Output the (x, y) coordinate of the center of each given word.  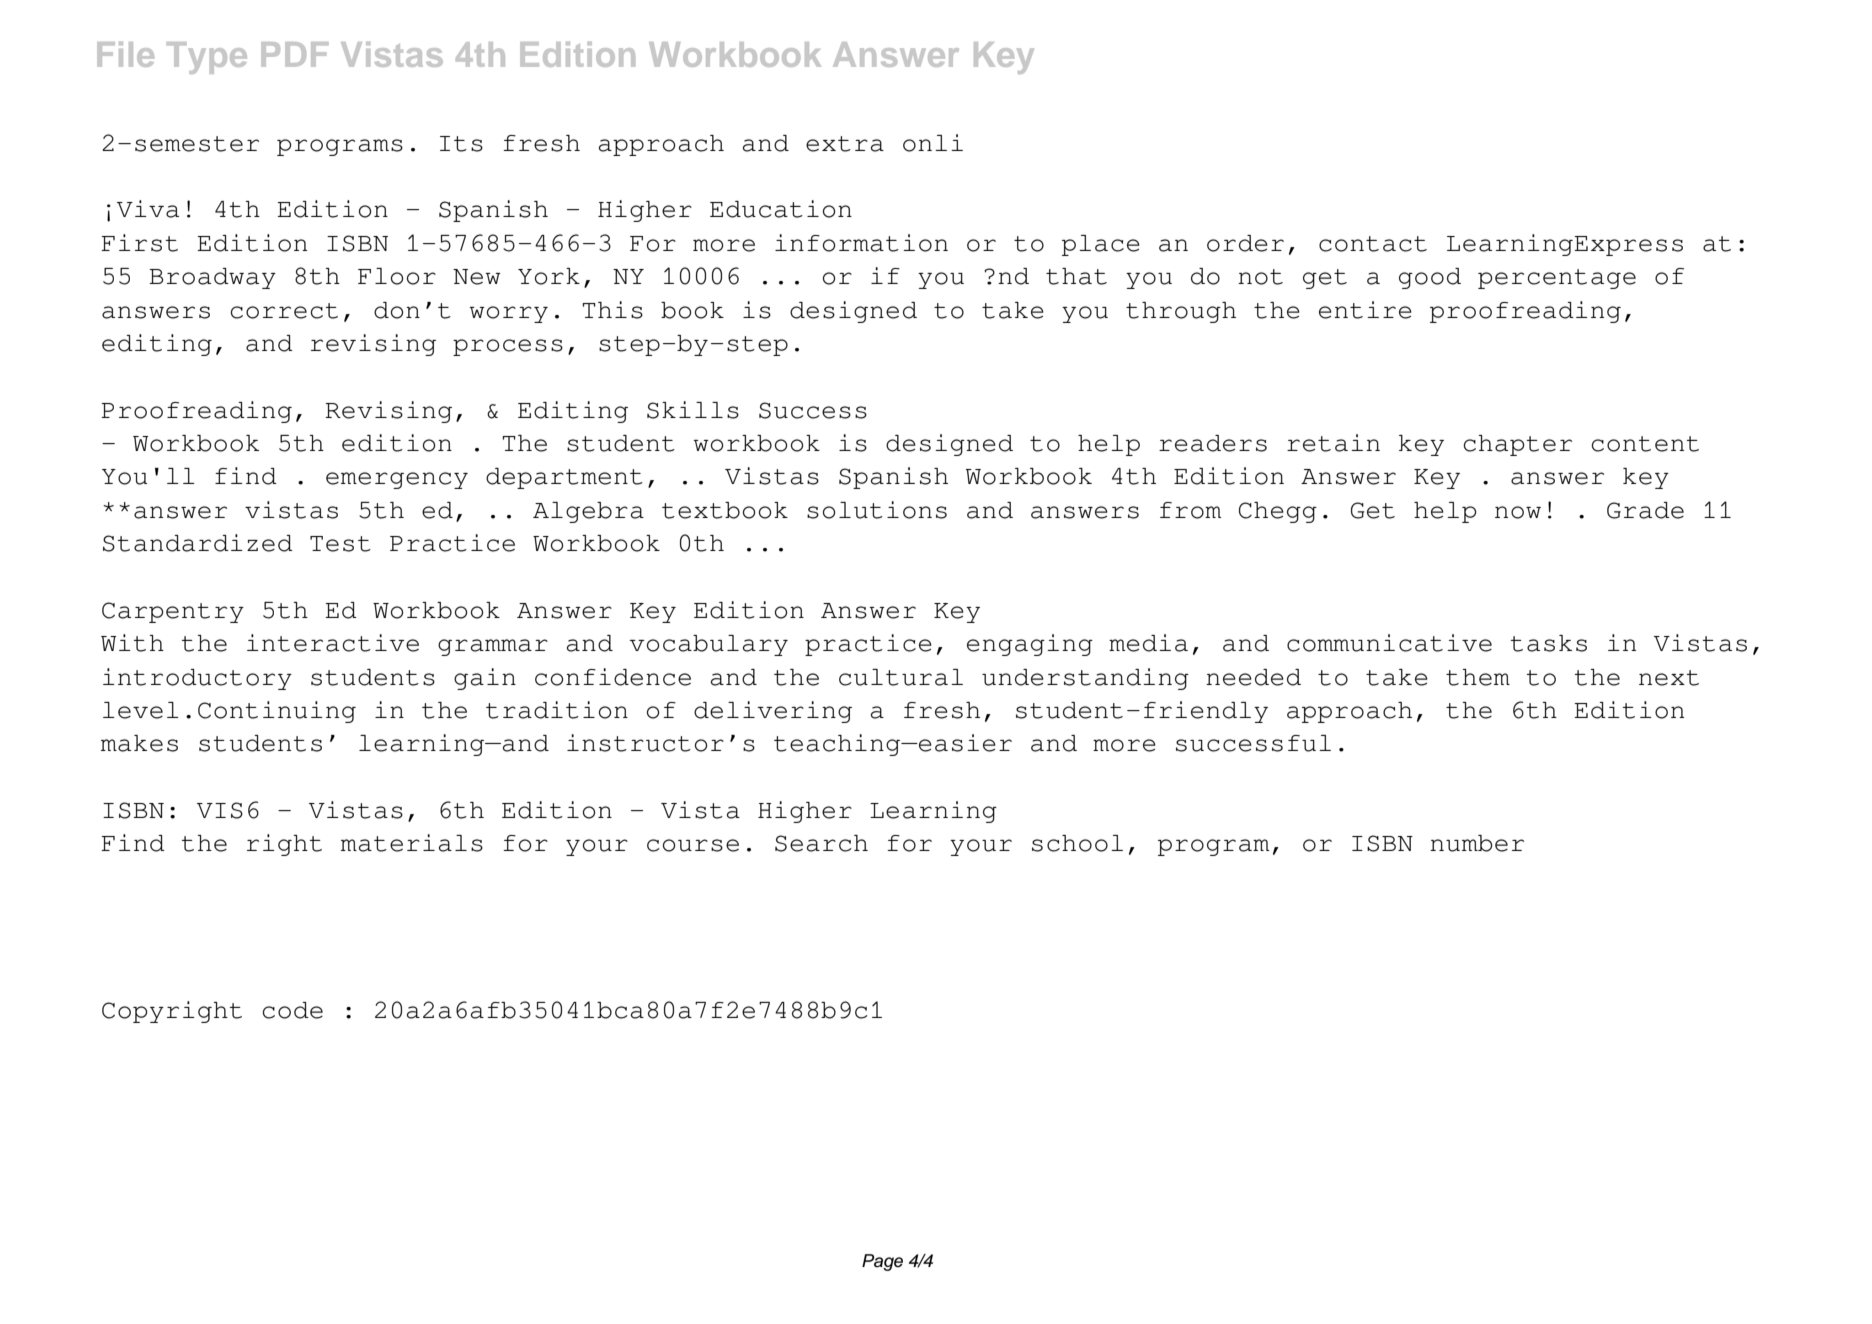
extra (845, 144)
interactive (333, 643)
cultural (901, 677)
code (292, 1010)
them (1478, 677)
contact (1373, 244)
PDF (295, 54)
